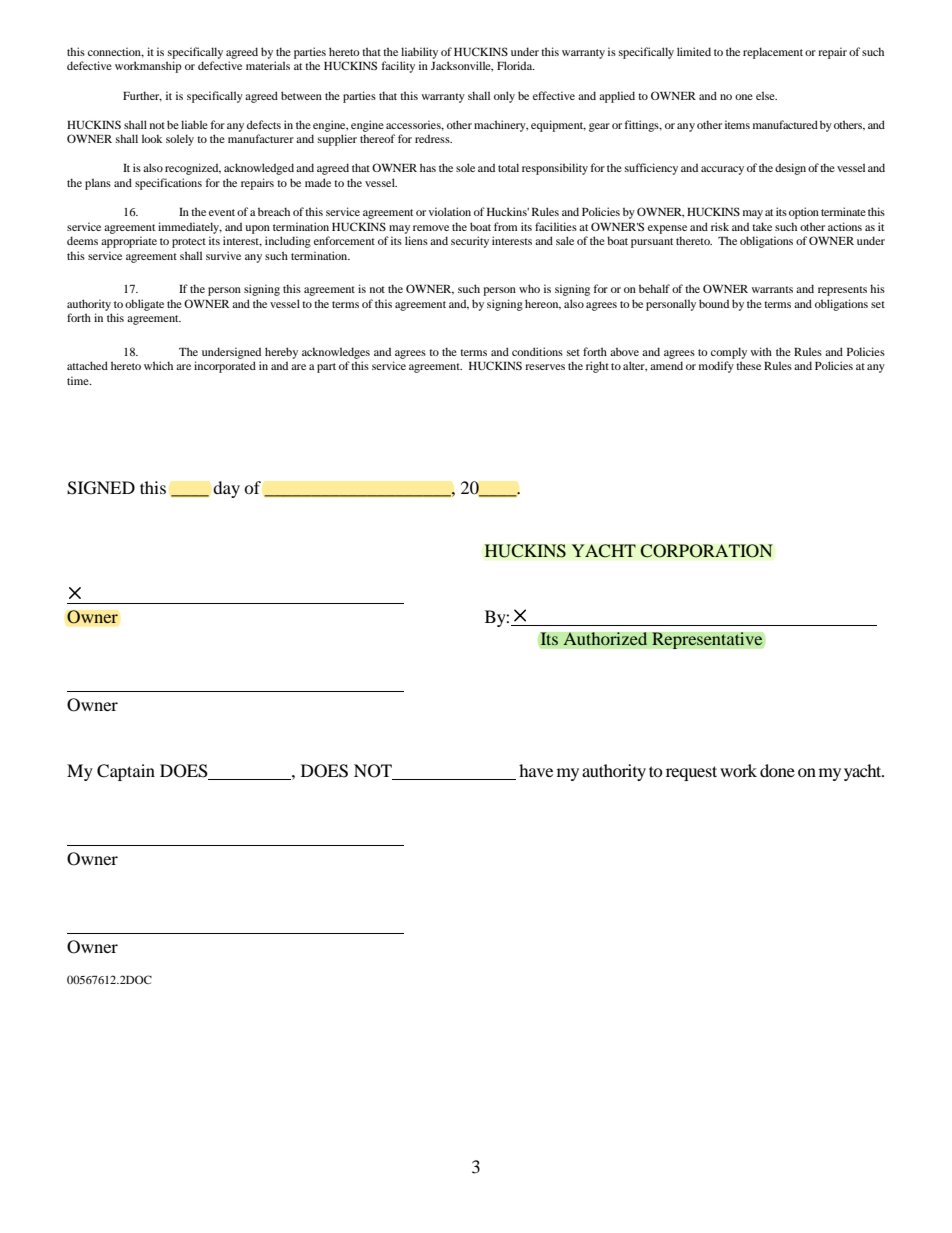  Describe the element at coordinates (268, 65) in the screenshot. I see `materials` at that location.
